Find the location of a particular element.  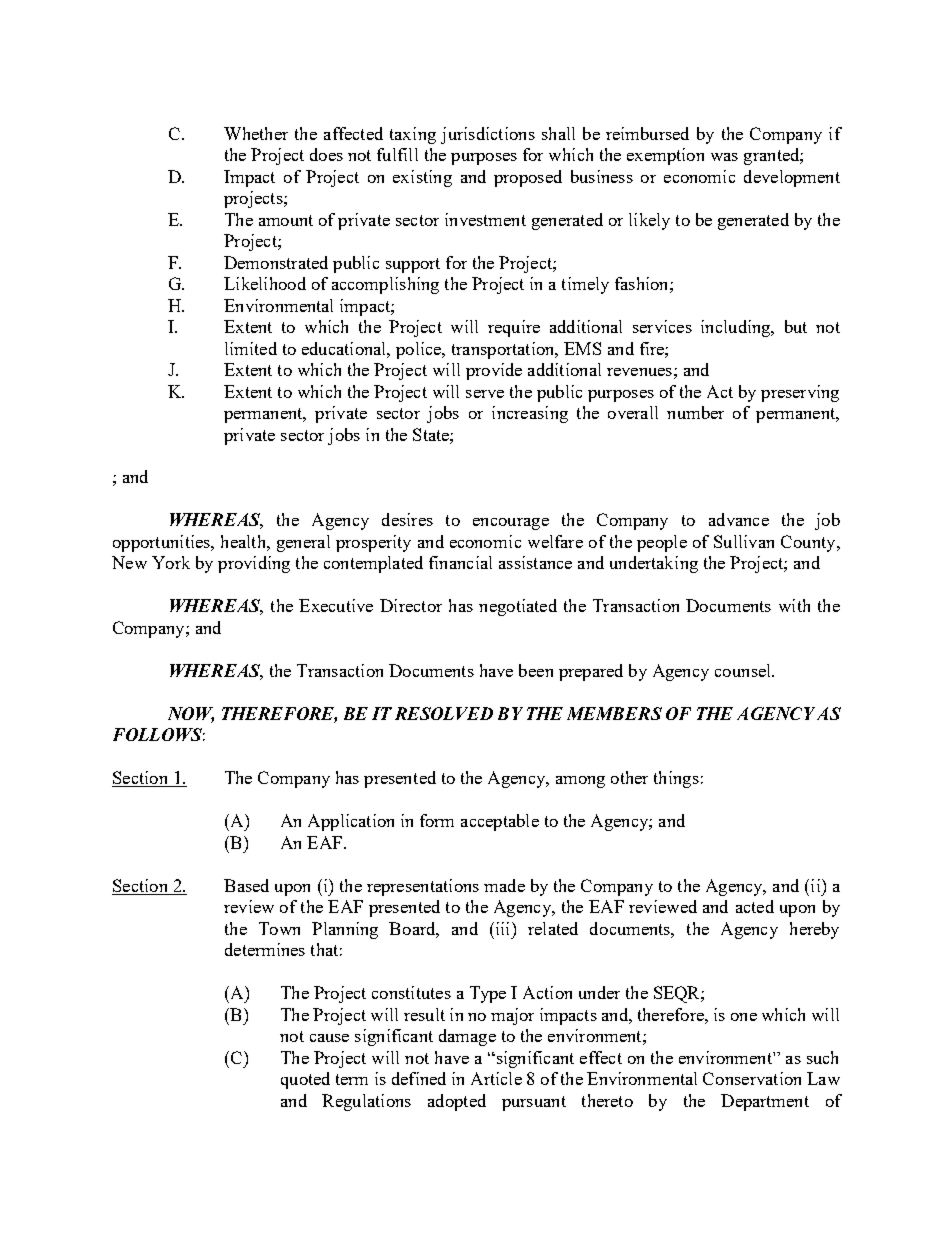

acted is located at coordinates (755, 906).
